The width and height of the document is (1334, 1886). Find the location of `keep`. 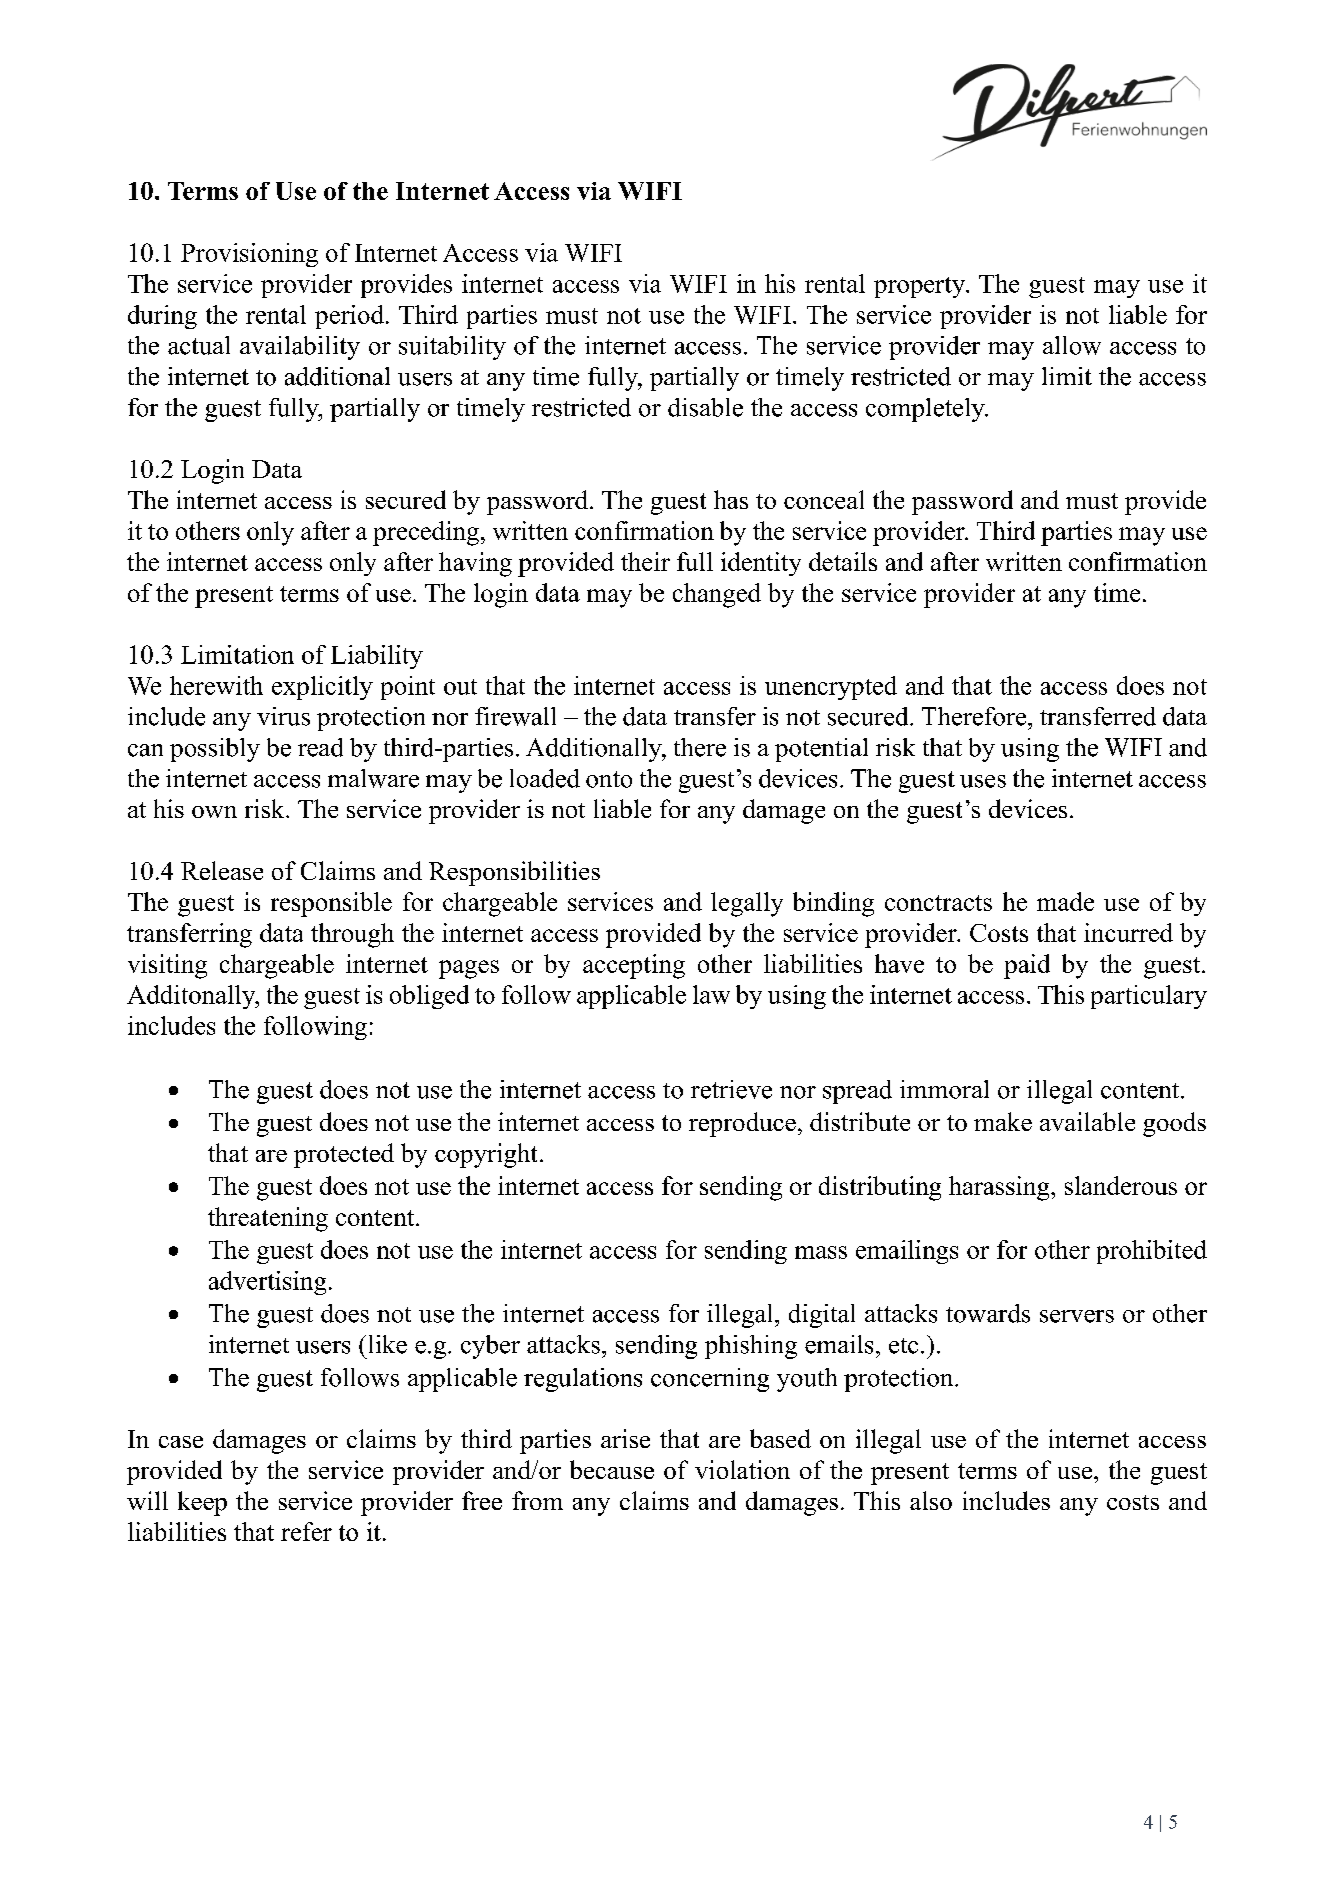

keep is located at coordinates (202, 1503).
